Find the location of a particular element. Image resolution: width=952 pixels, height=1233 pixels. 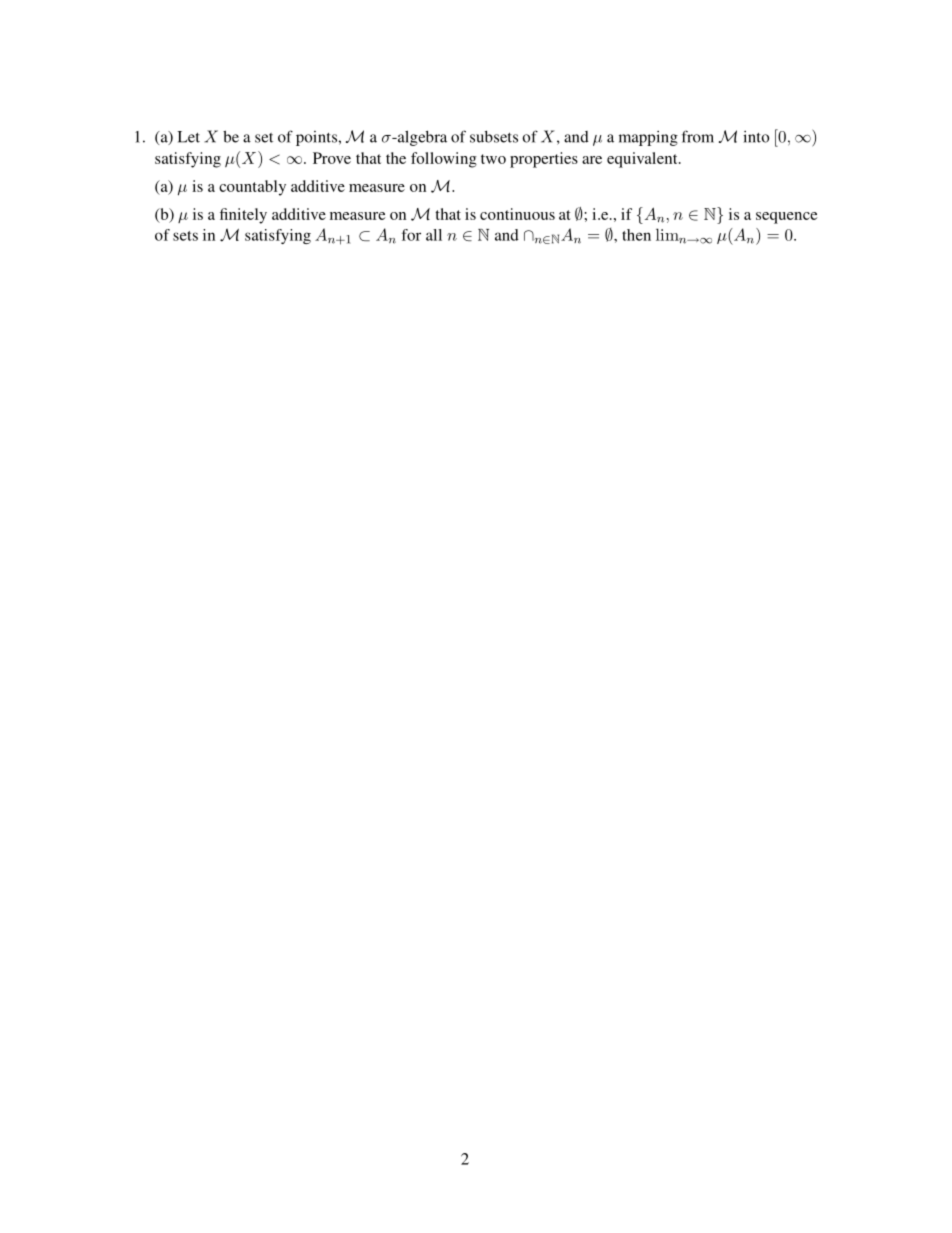

continuous is located at coordinates (517, 214).
